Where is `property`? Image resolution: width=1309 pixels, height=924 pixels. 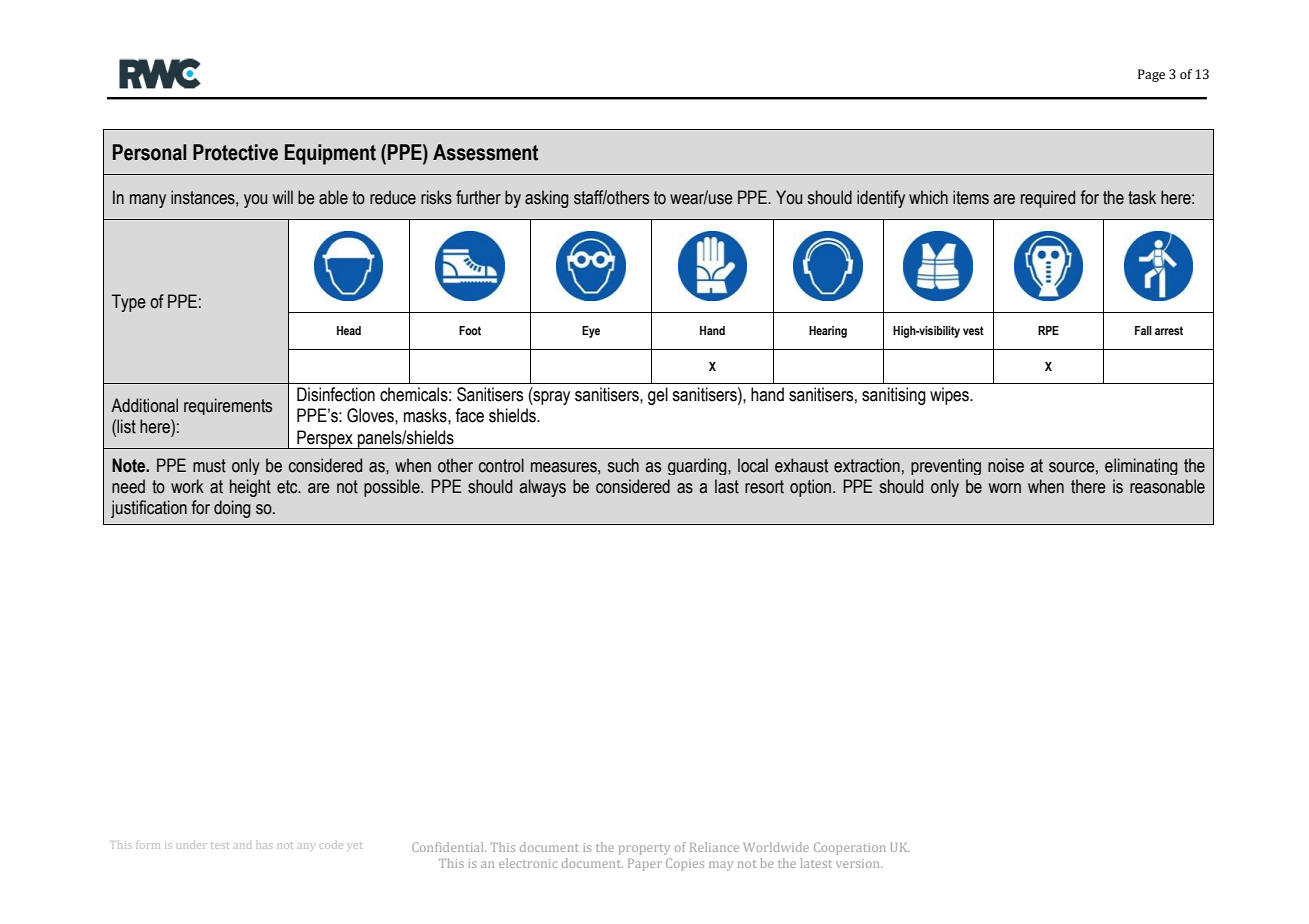 property is located at coordinates (644, 849).
